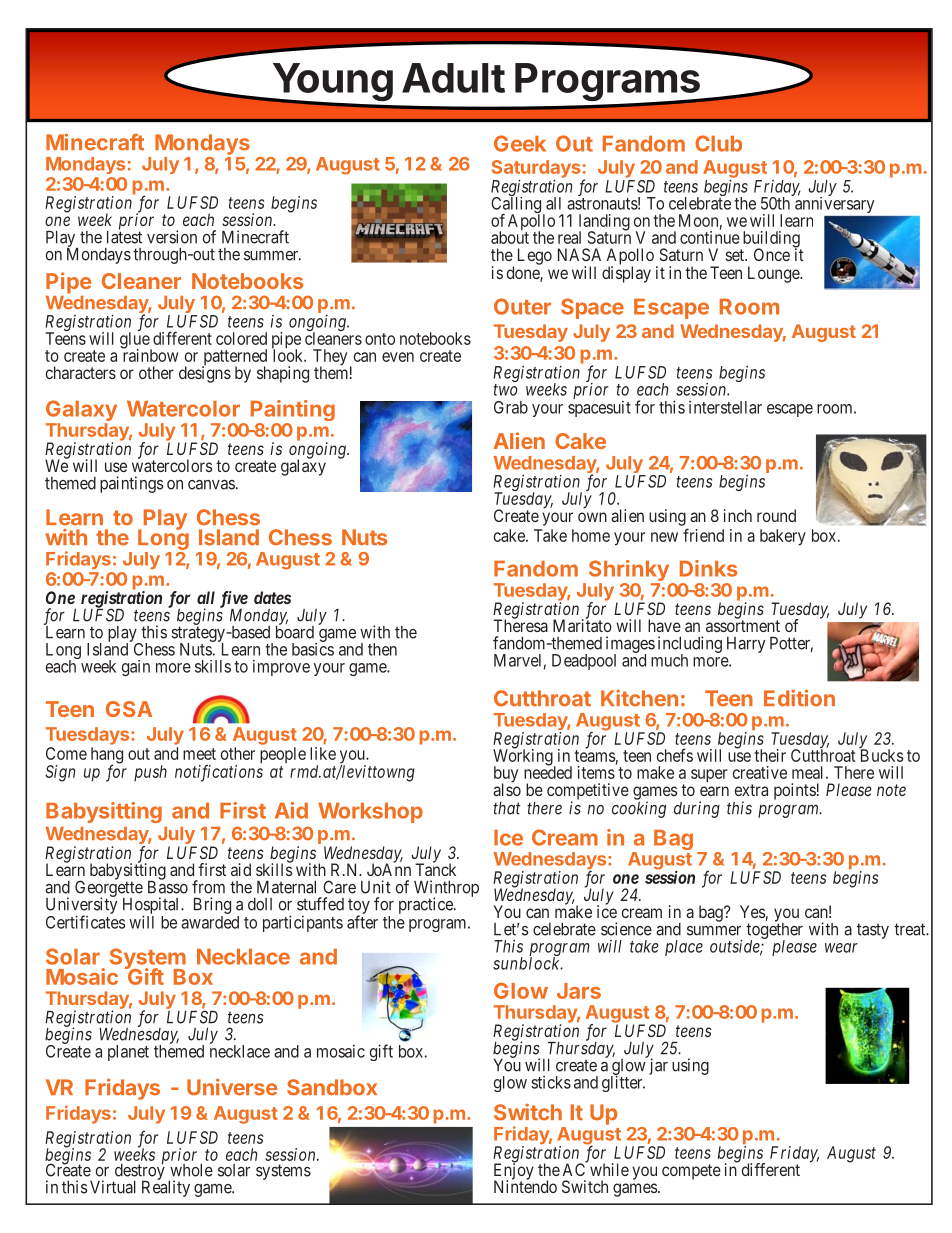 The image size is (952, 1233). I want to click on Outer, so click(522, 306).
